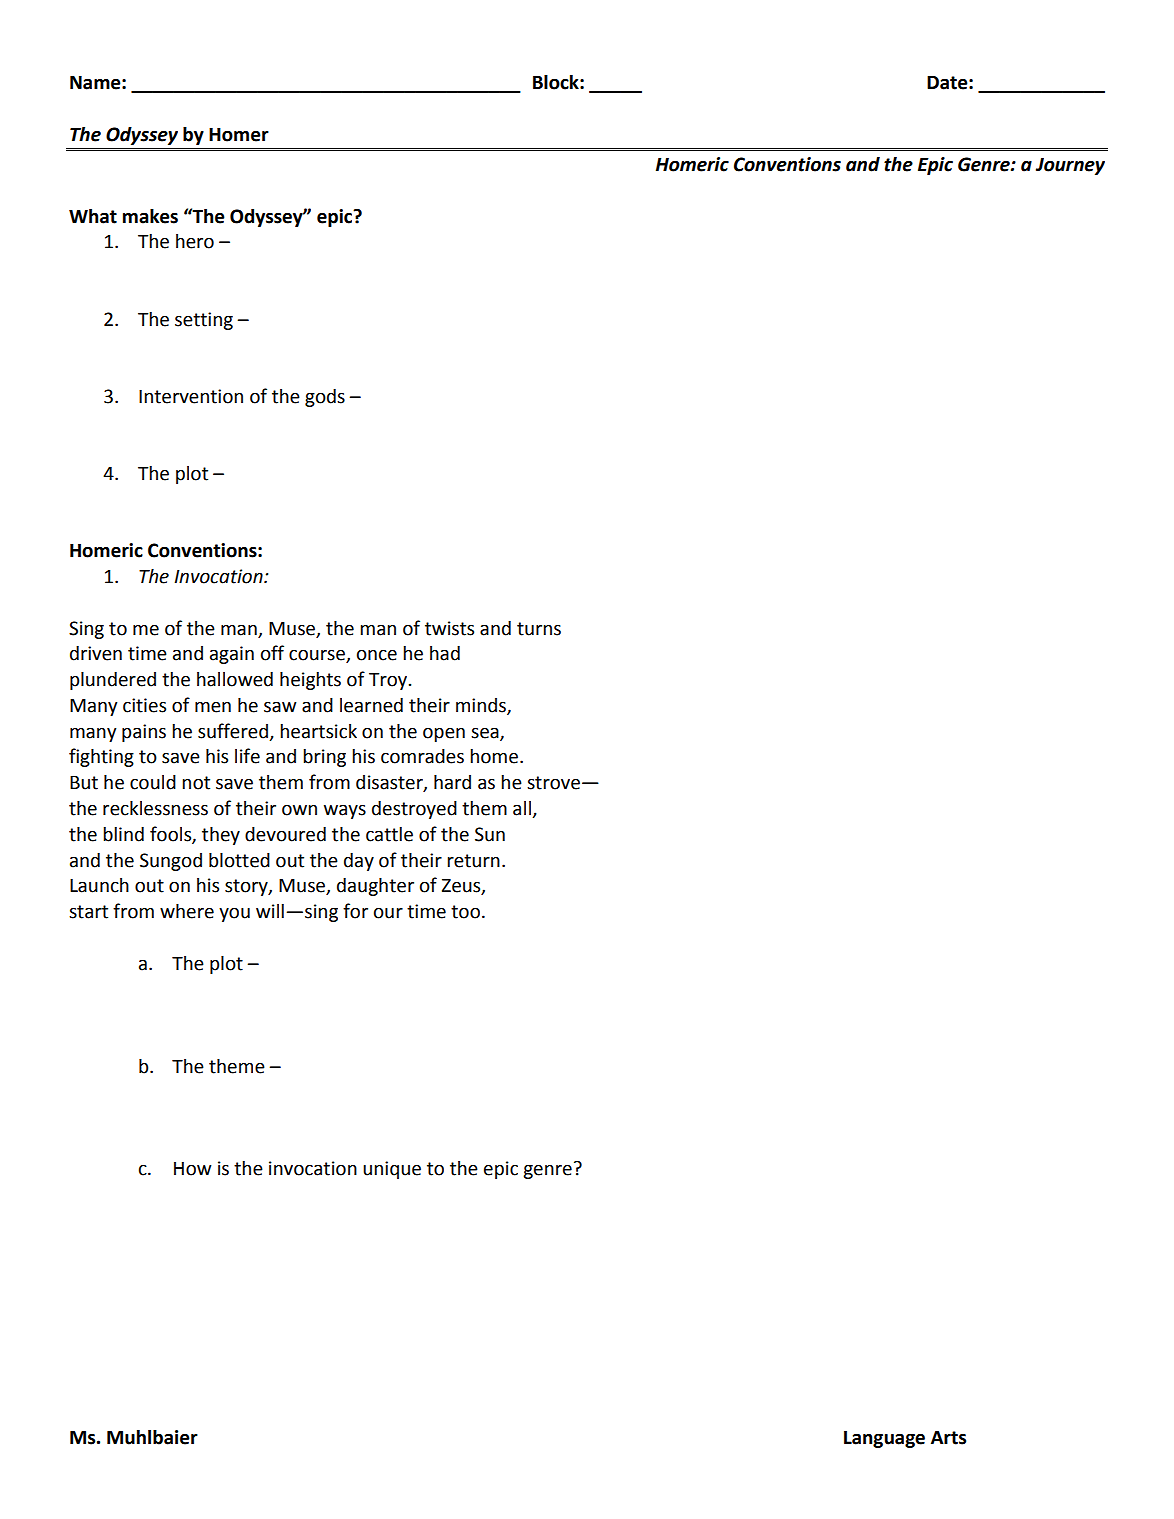  What do you see at coordinates (553, 783) in the screenshot?
I see `strove` at bounding box center [553, 783].
